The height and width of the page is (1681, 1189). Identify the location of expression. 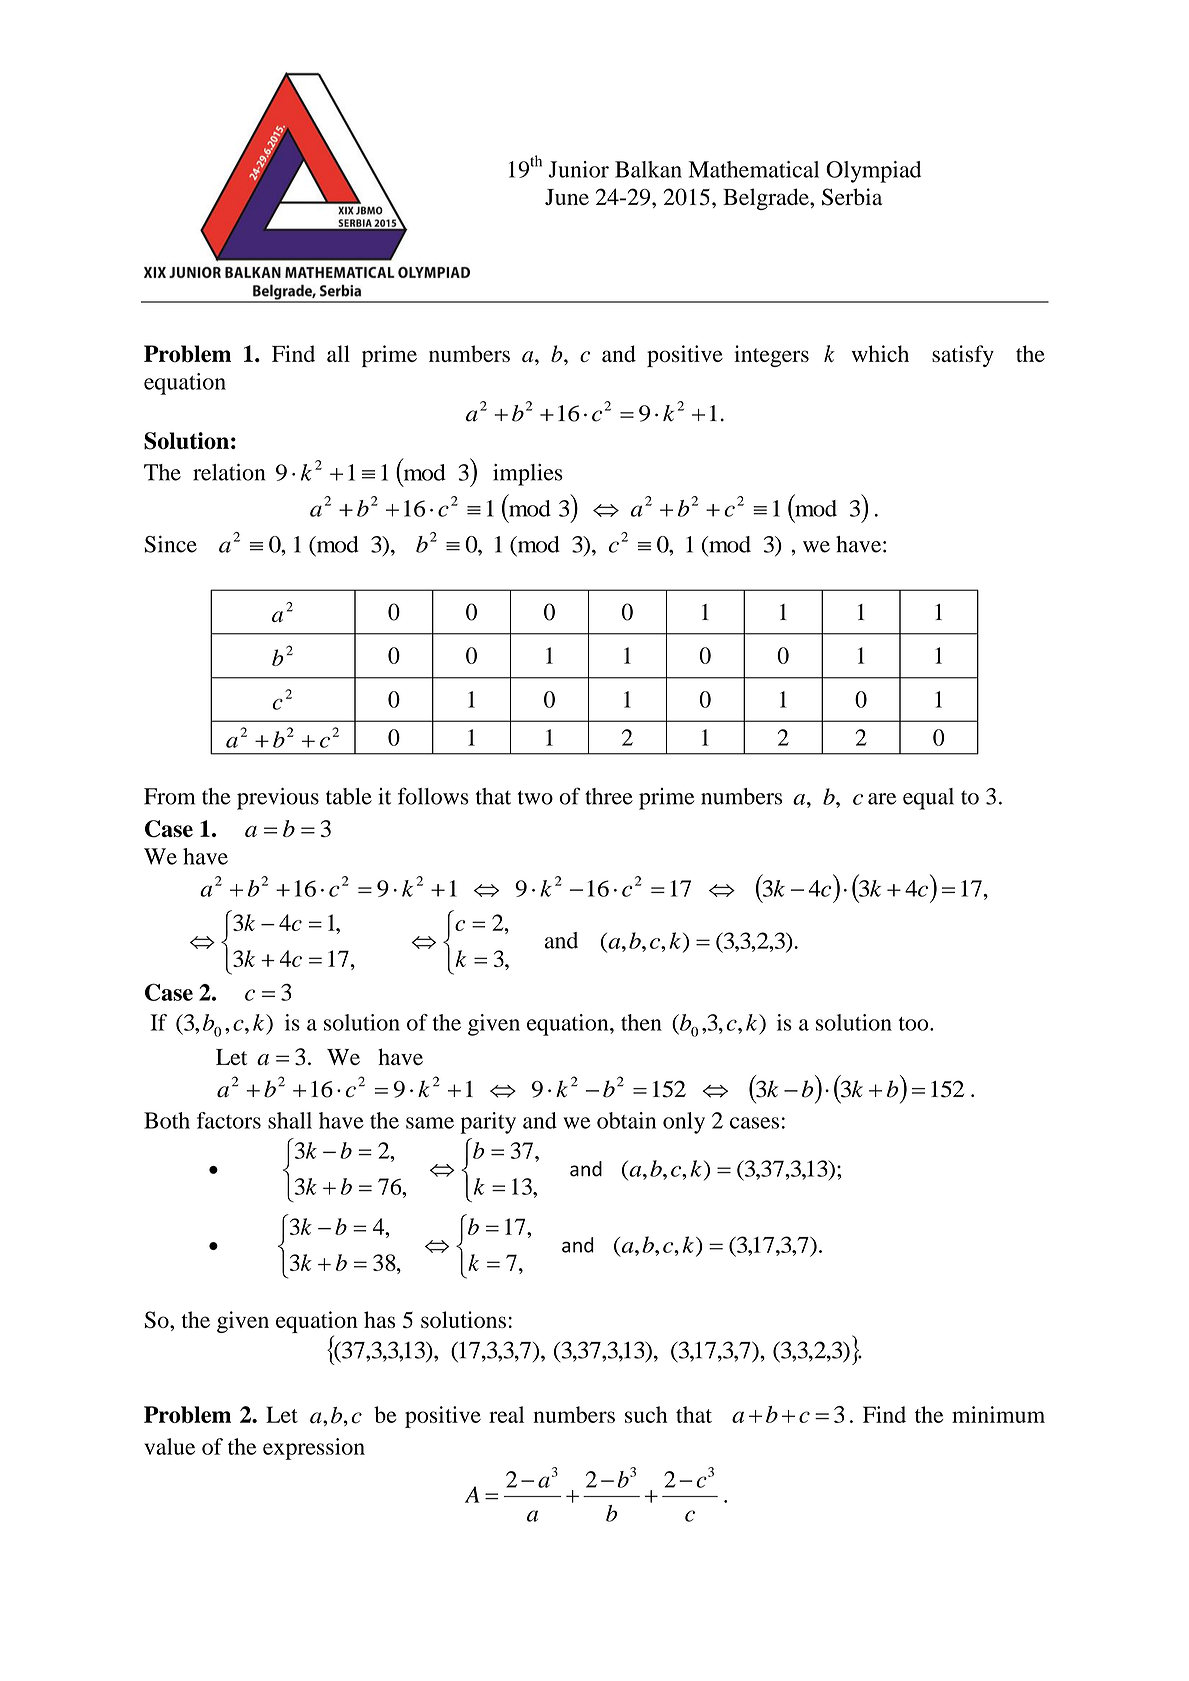
(314, 1449).
